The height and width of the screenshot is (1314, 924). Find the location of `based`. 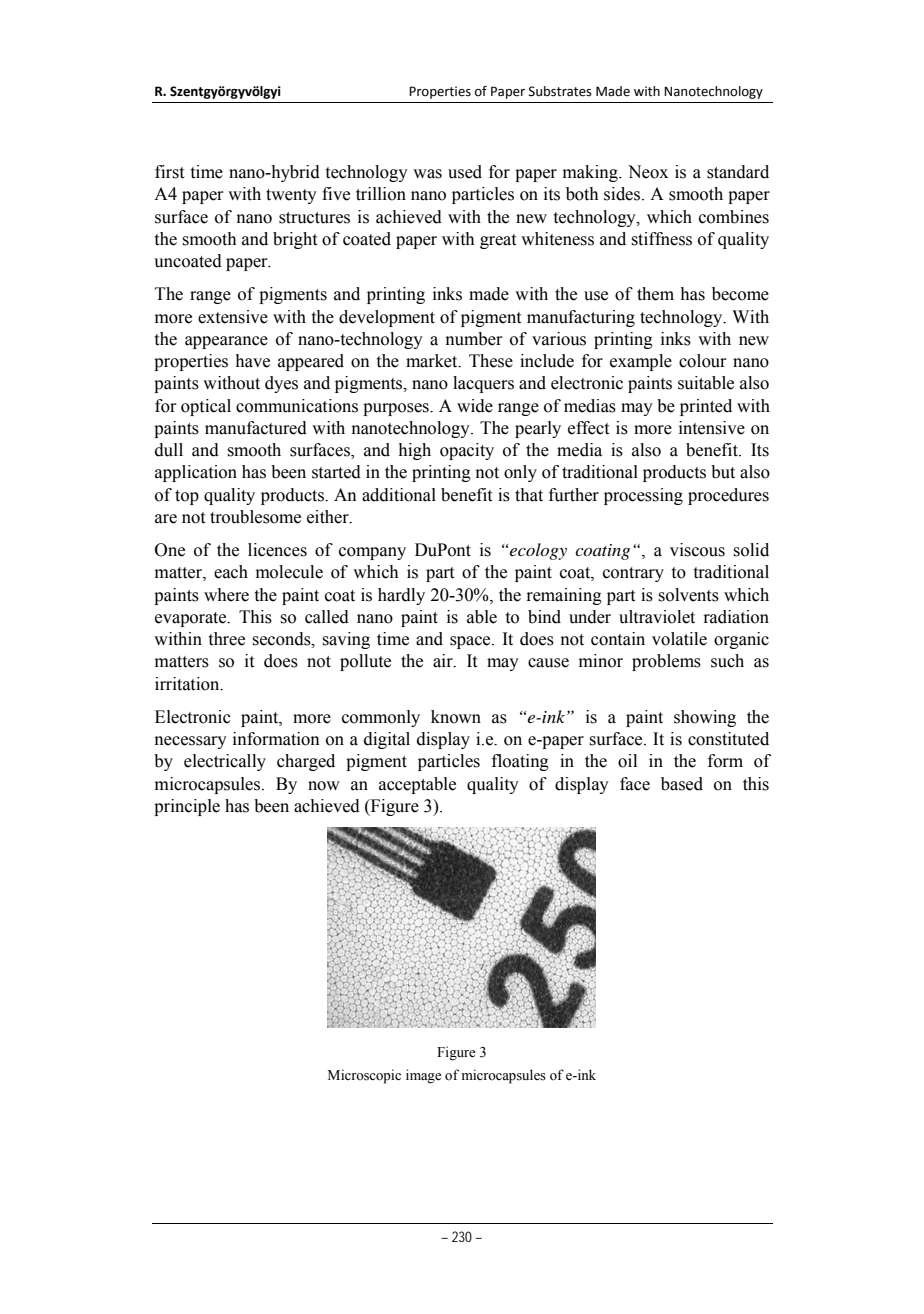

based is located at coordinates (682, 784).
